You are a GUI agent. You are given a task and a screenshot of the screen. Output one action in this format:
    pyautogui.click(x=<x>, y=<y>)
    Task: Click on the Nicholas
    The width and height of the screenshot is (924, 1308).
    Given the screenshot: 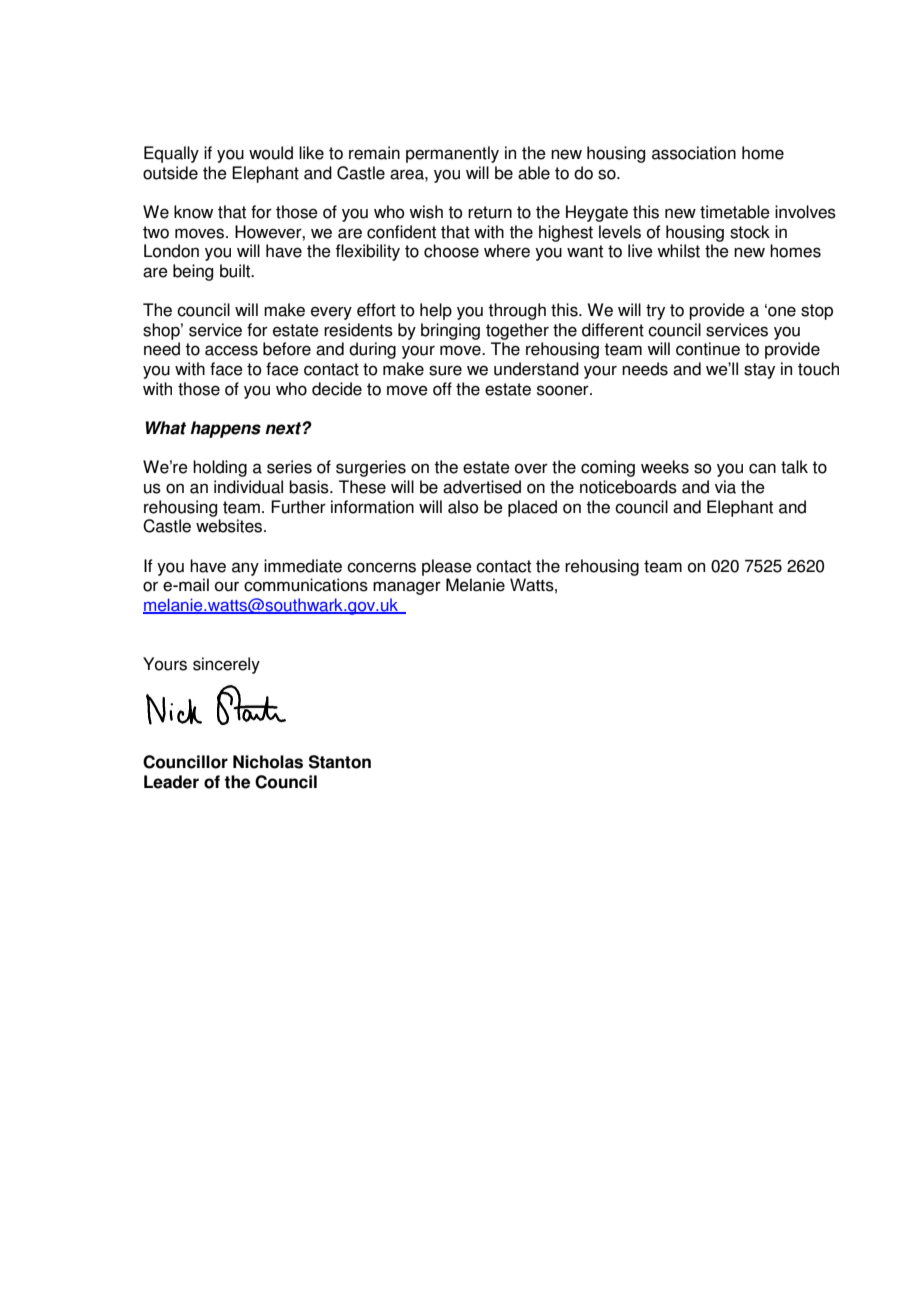 What is the action you would take?
    pyautogui.click(x=268, y=762)
